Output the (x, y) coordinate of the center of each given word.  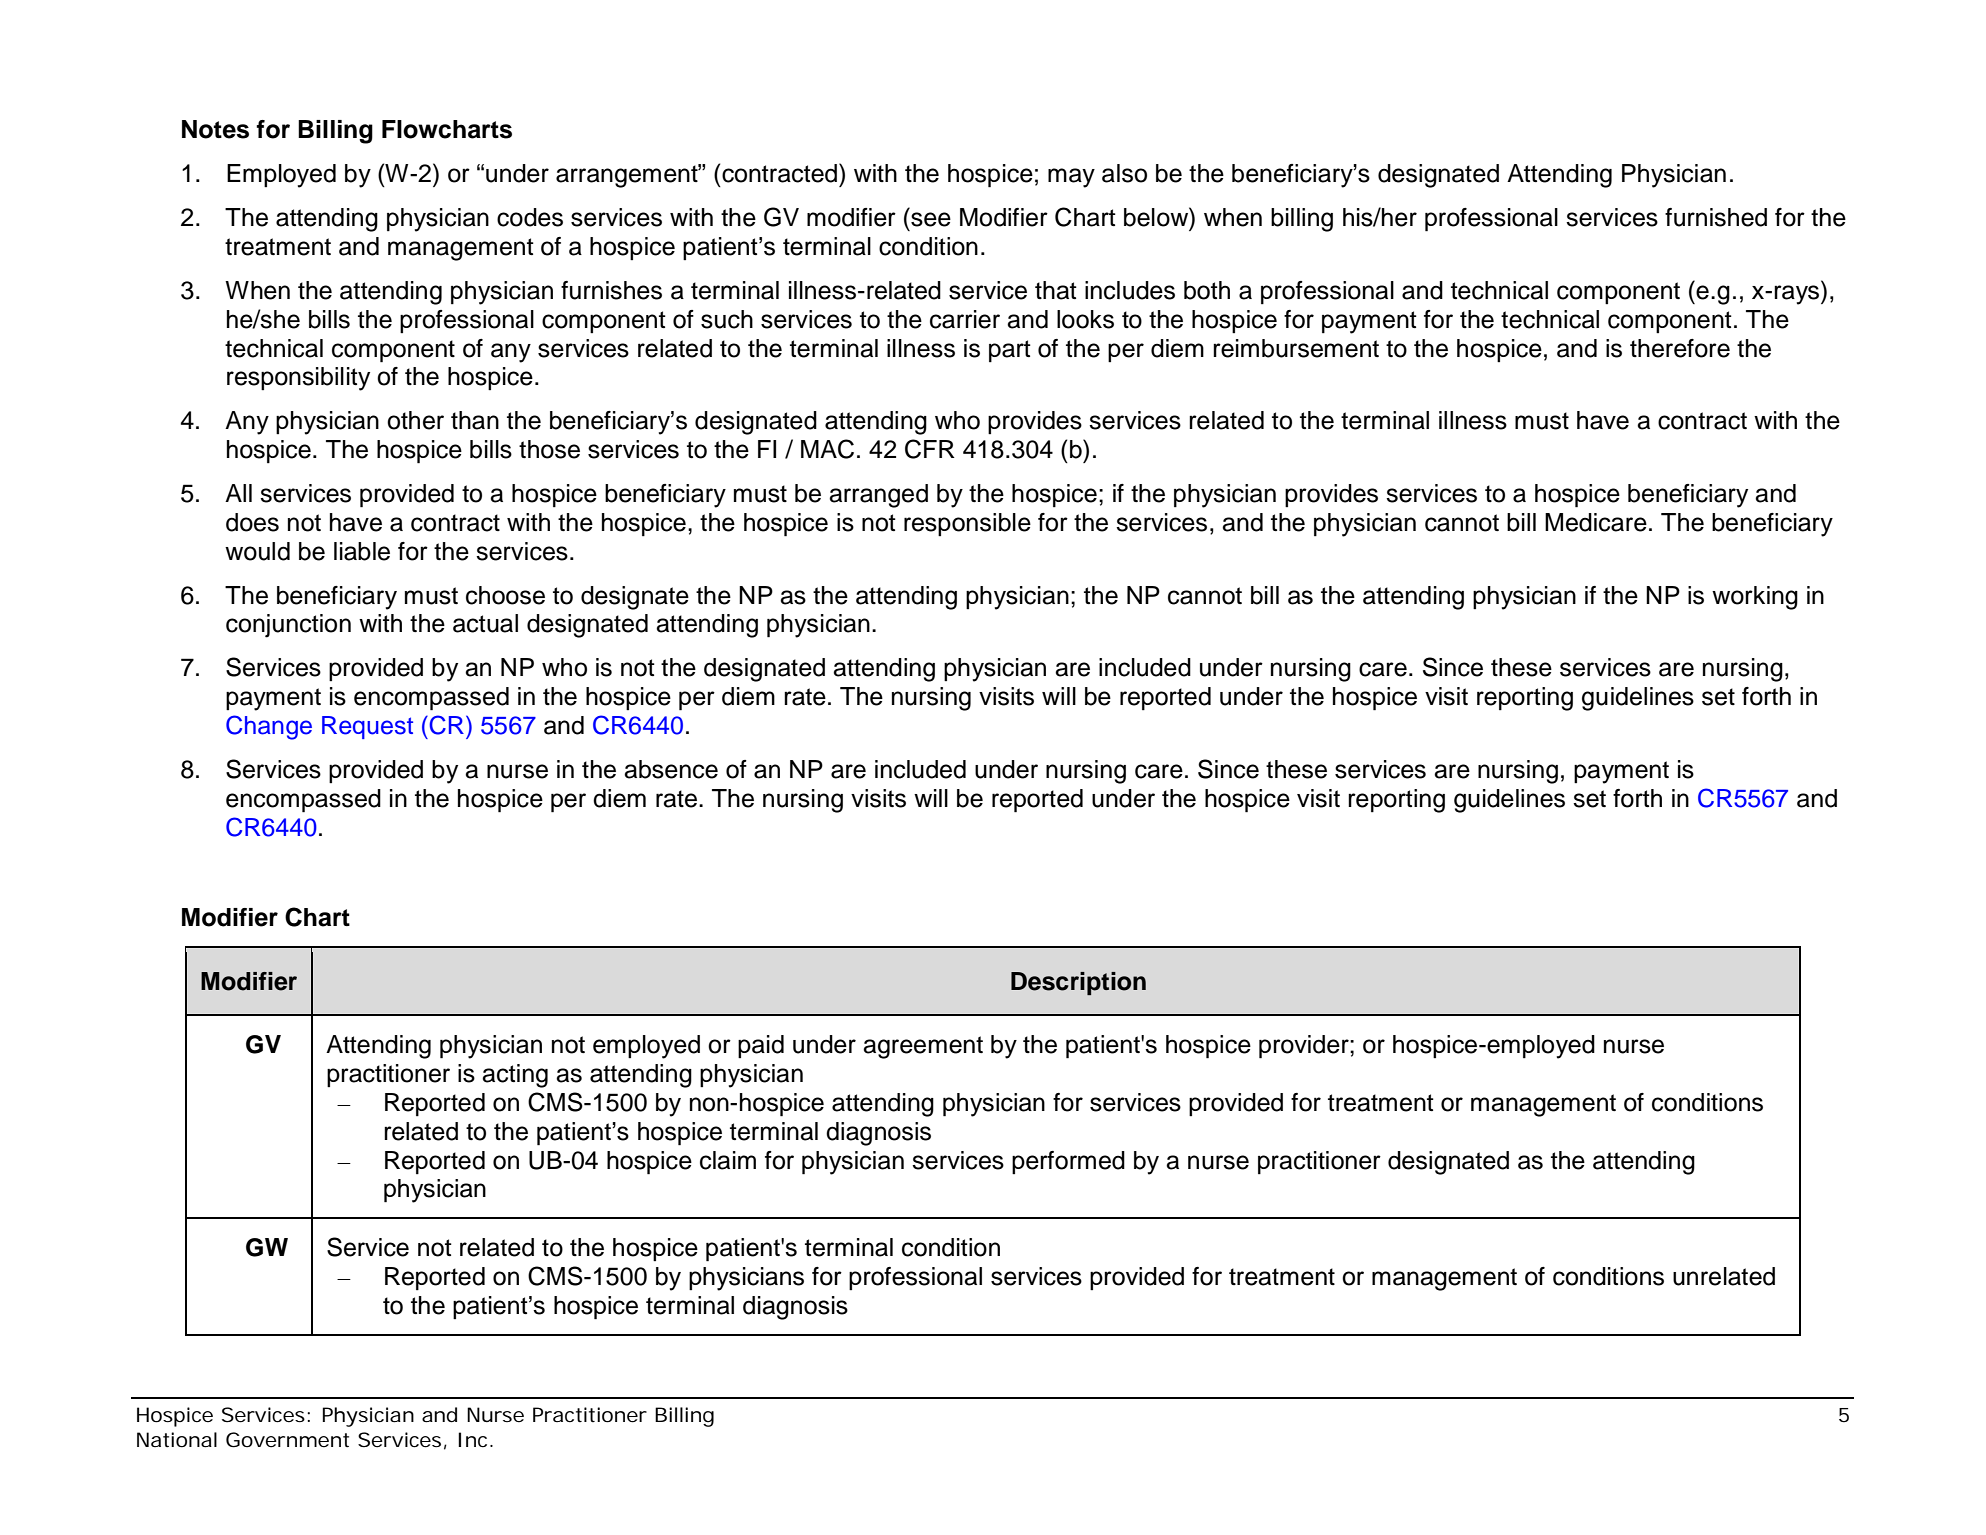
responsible (967, 524)
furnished (1716, 217)
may (1071, 178)
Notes (215, 129)
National (177, 1440)
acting (515, 1076)
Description (1078, 983)
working (1755, 598)
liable (362, 551)
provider (1305, 1047)
